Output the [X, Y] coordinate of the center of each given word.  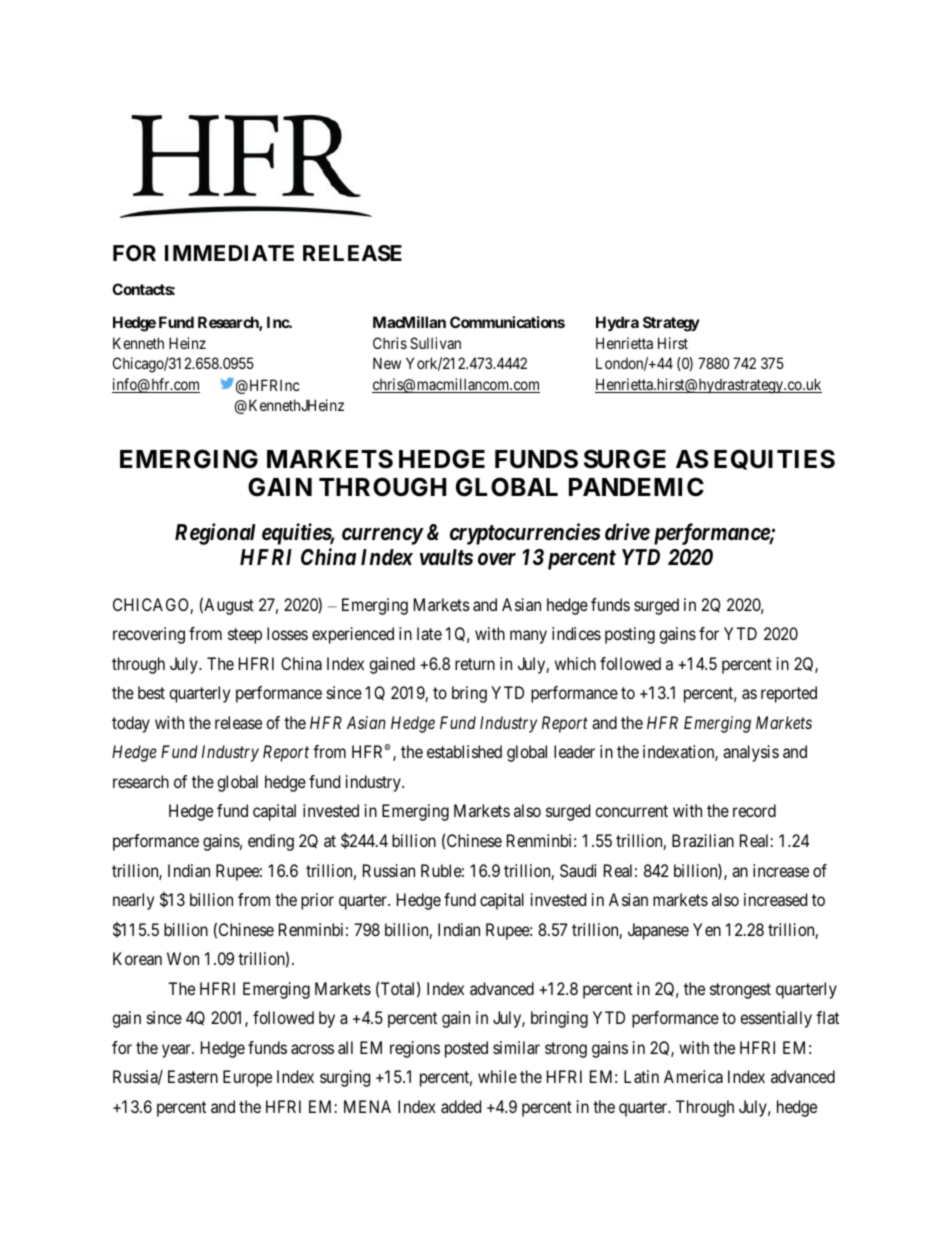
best [151, 692]
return [475, 664]
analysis [751, 753]
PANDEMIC [636, 487]
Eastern [193, 1076]
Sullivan [435, 343]
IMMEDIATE [229, 253]
